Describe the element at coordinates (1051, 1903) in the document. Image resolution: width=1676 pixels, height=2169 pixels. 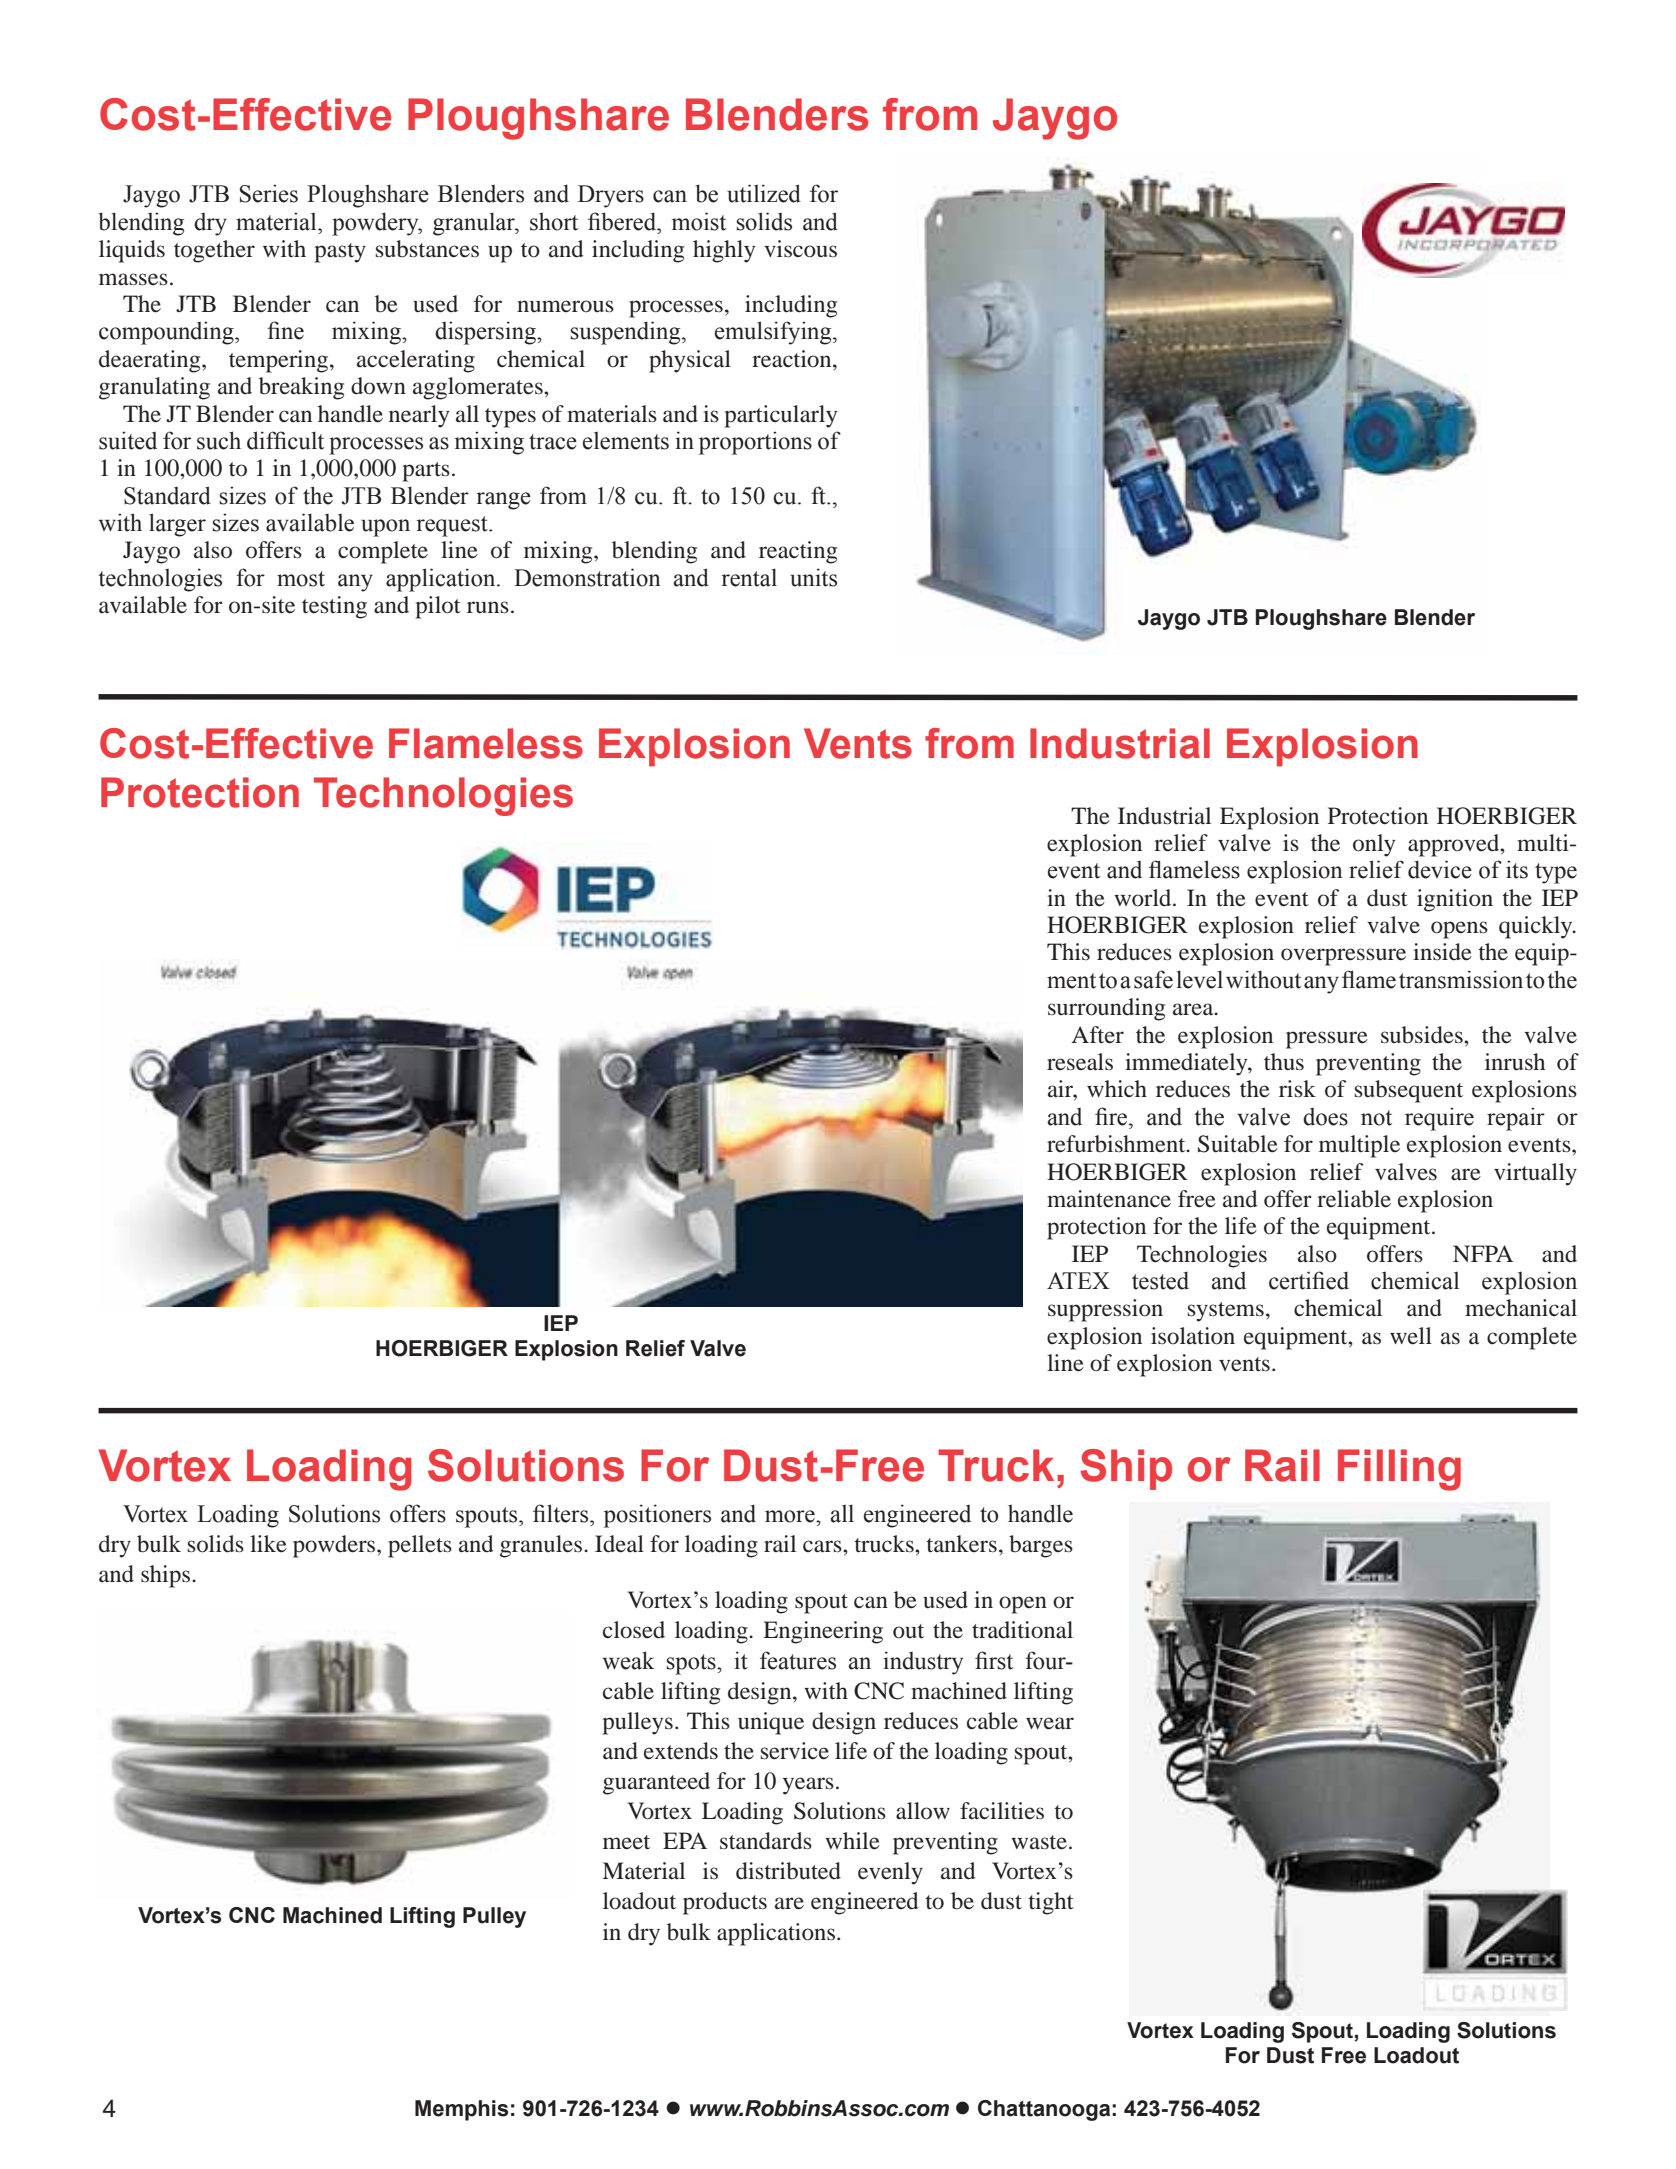
I see `tight` at that location.
